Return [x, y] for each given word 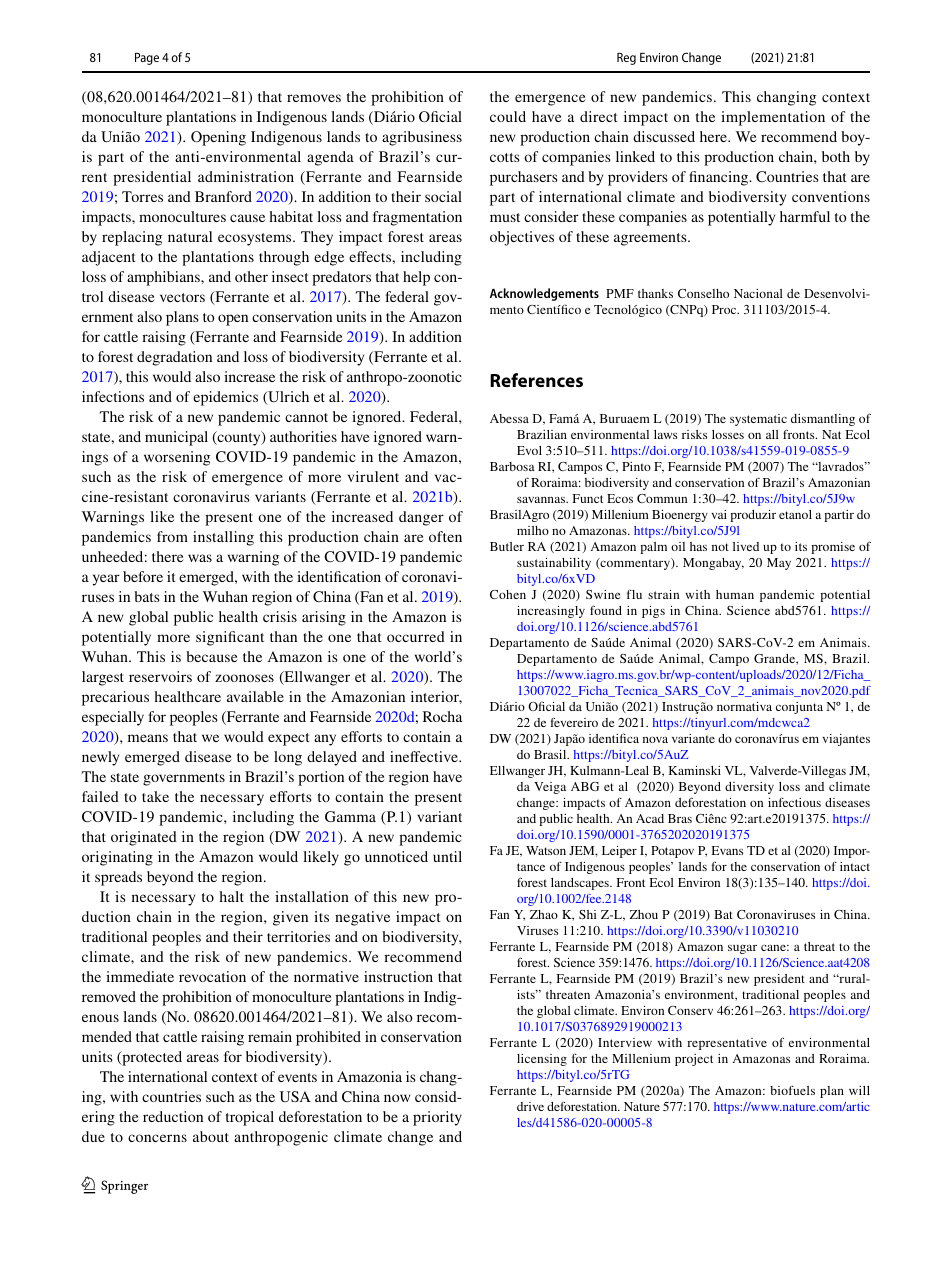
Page [147, 58]
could [508, 116]
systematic [758, 420]
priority [437, 1118]
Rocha [442, 716]
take [155, 796]
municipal [176, 438]
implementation [773, 118]
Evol [529, 450]
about [211, 1136]
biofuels [792, 1090]
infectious [794, 802]
